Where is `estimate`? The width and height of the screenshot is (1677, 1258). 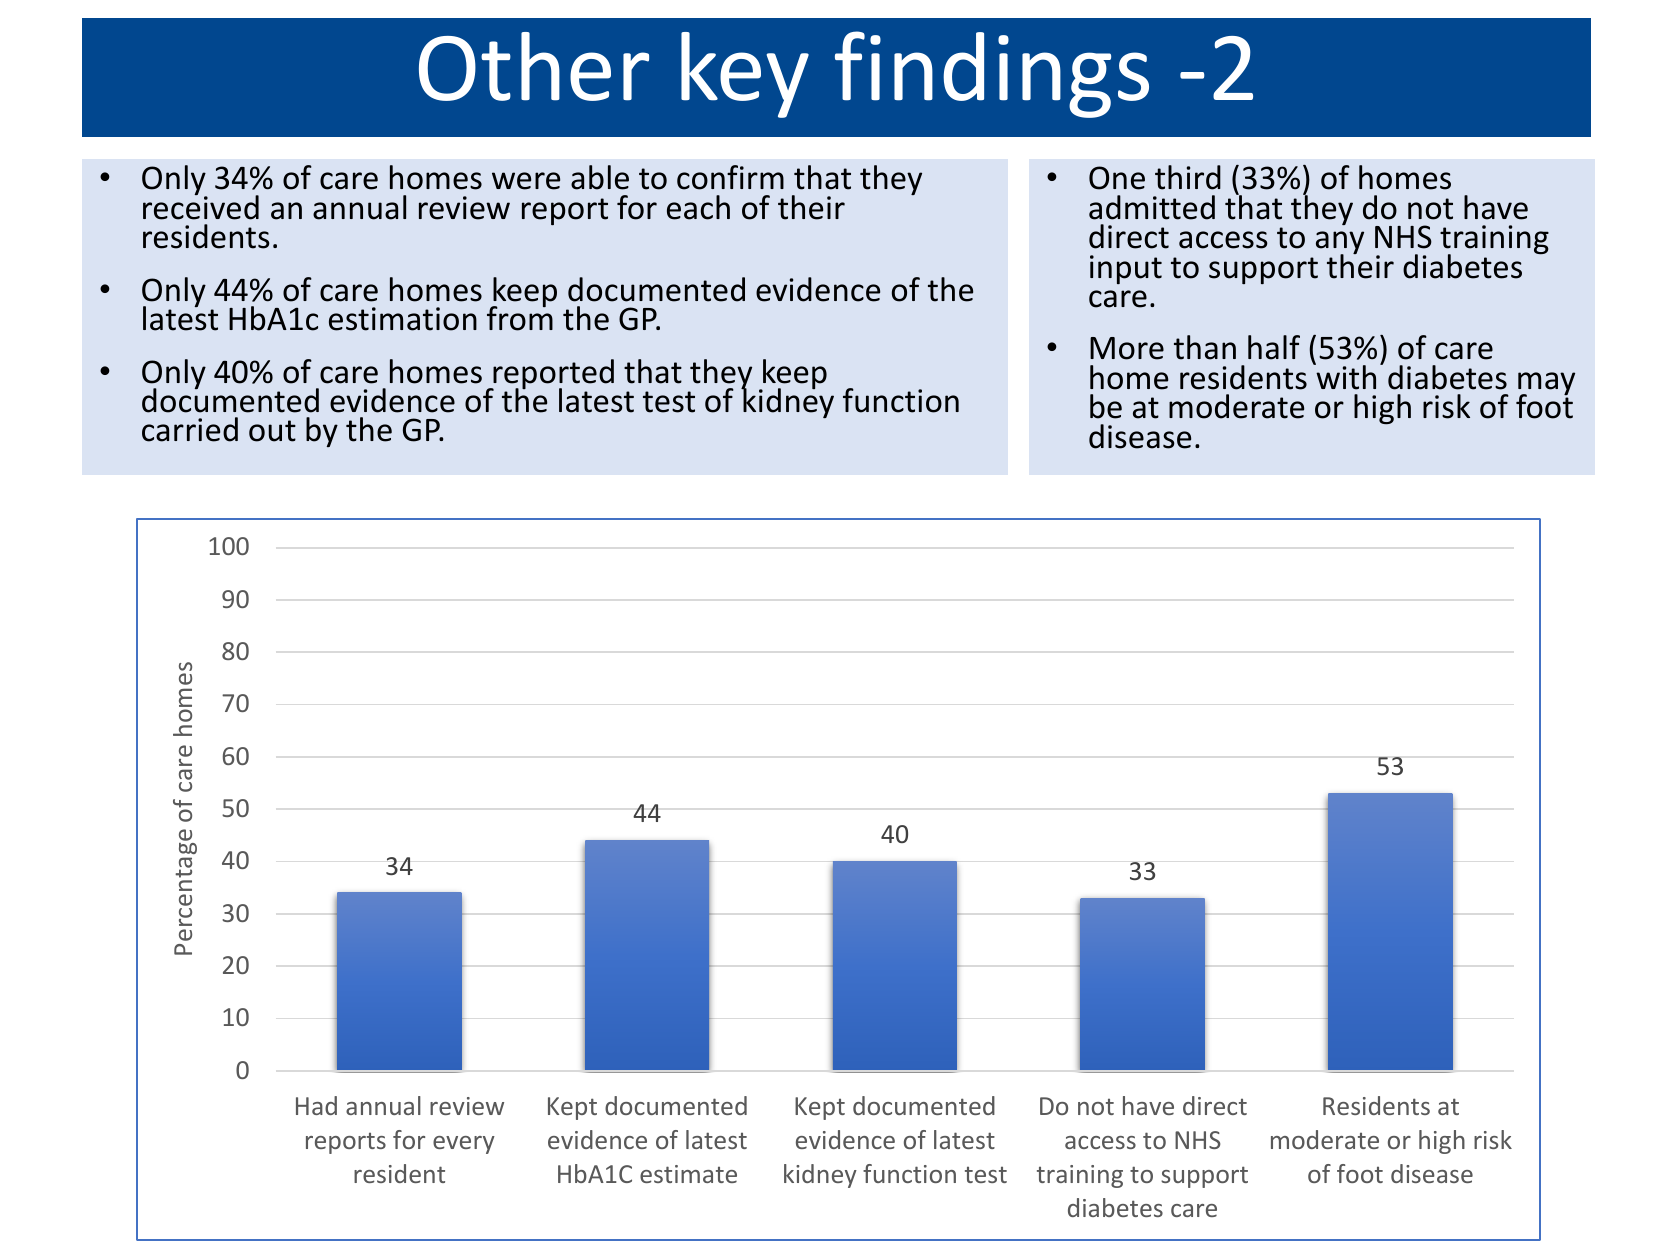
estimate is located at coordinates (688, 1174).
